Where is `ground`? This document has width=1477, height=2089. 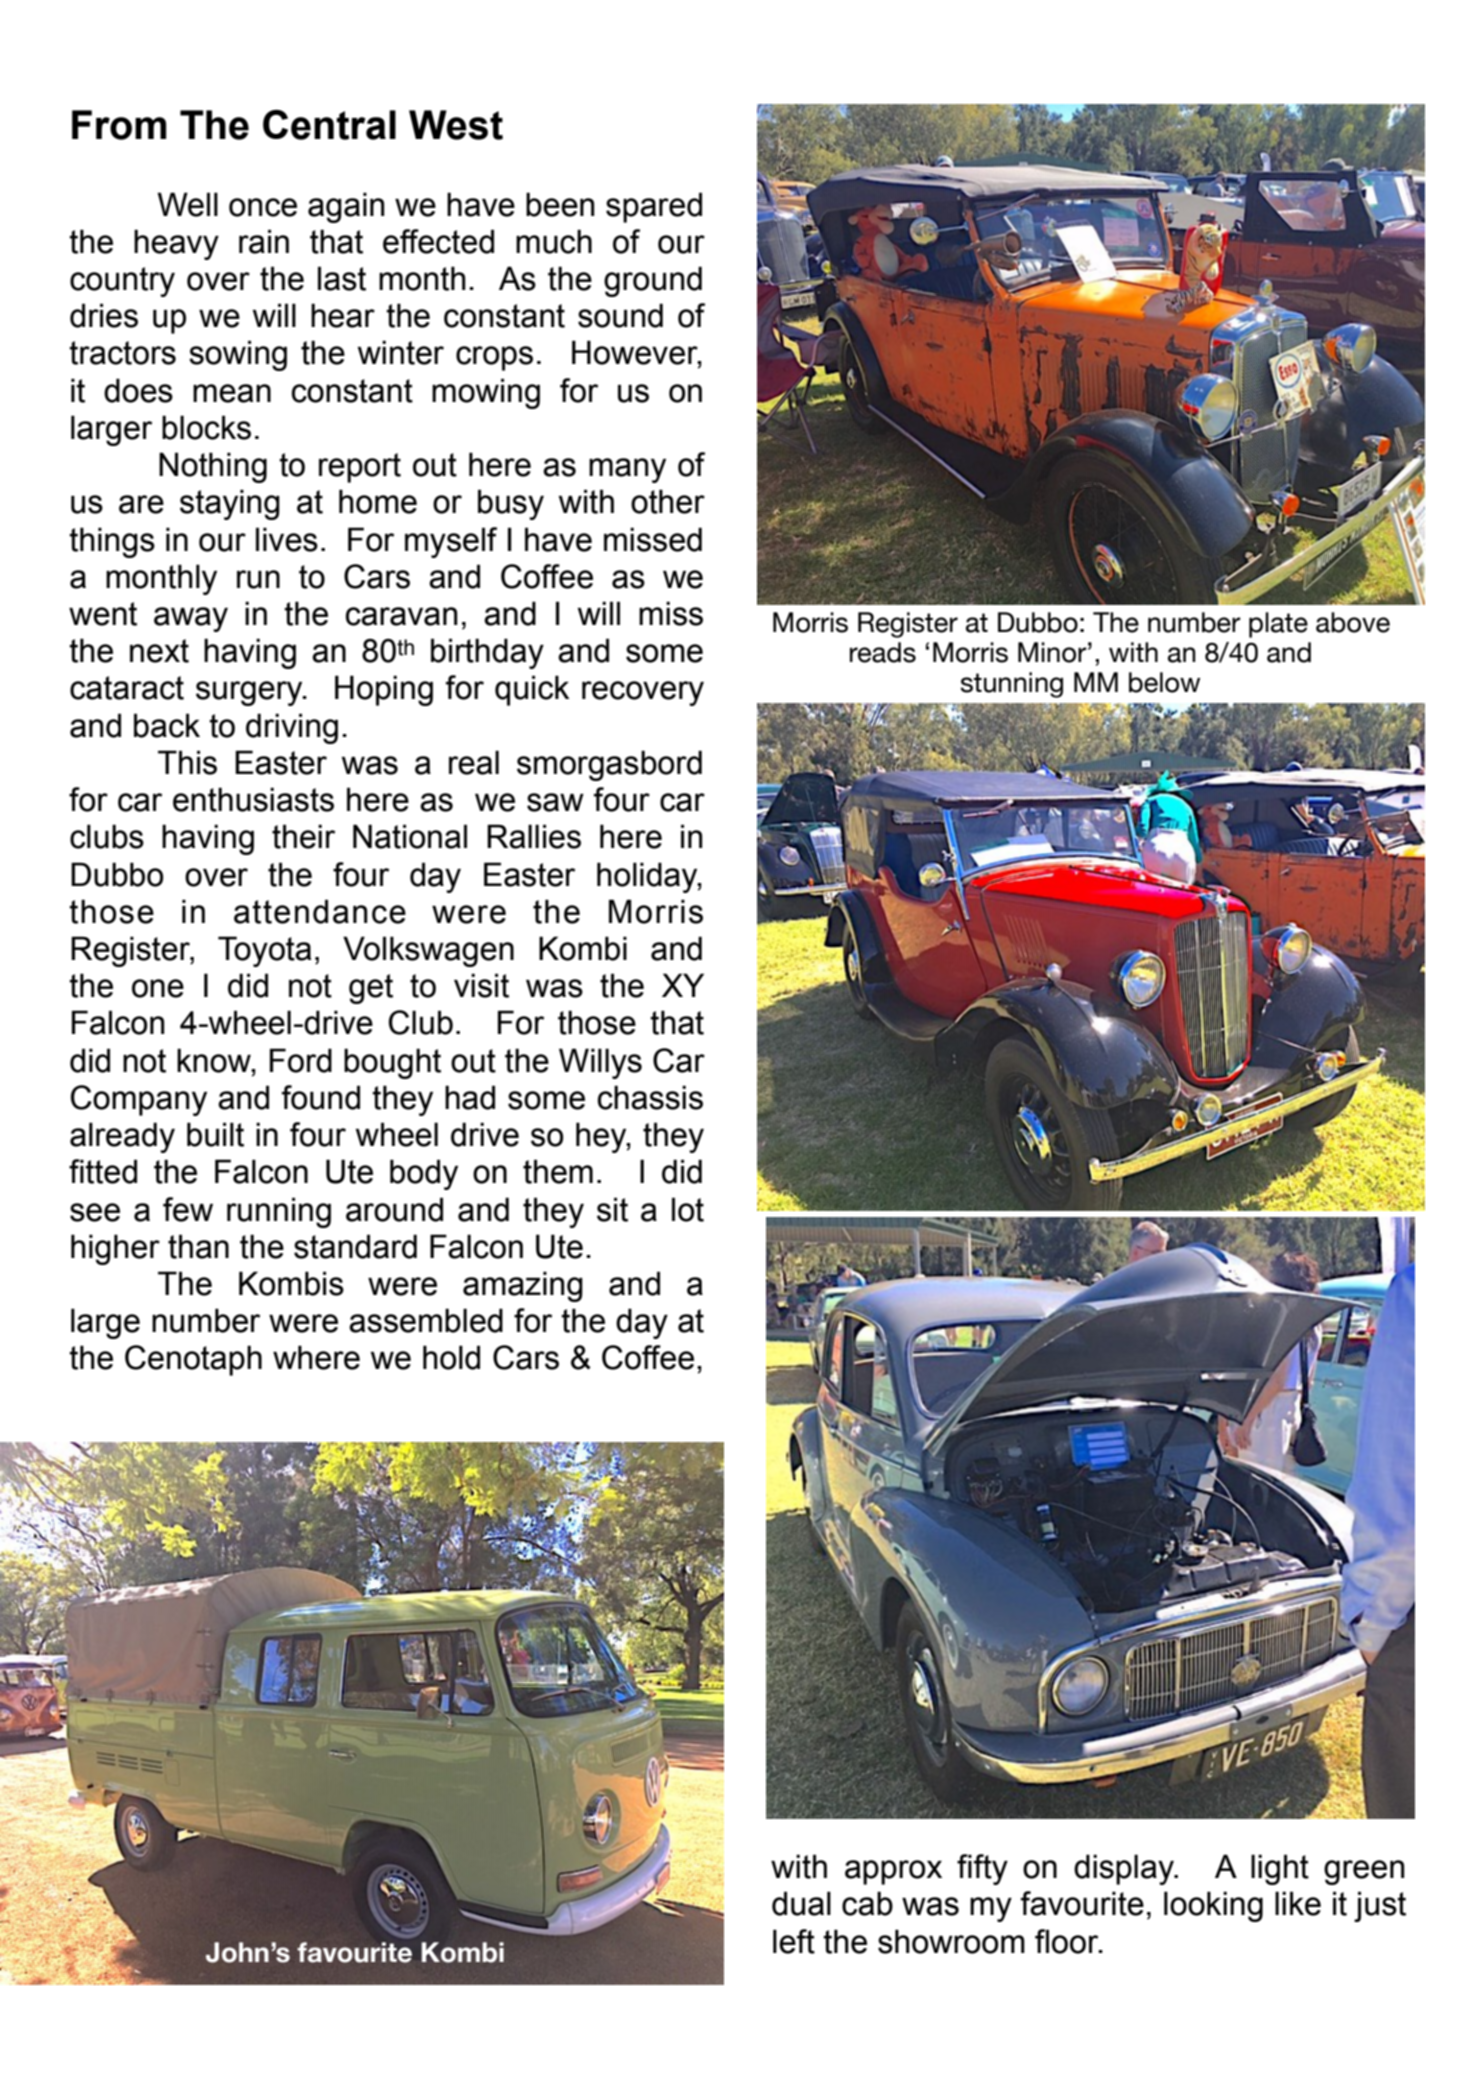 ground is located at coordinates (653, 281).
